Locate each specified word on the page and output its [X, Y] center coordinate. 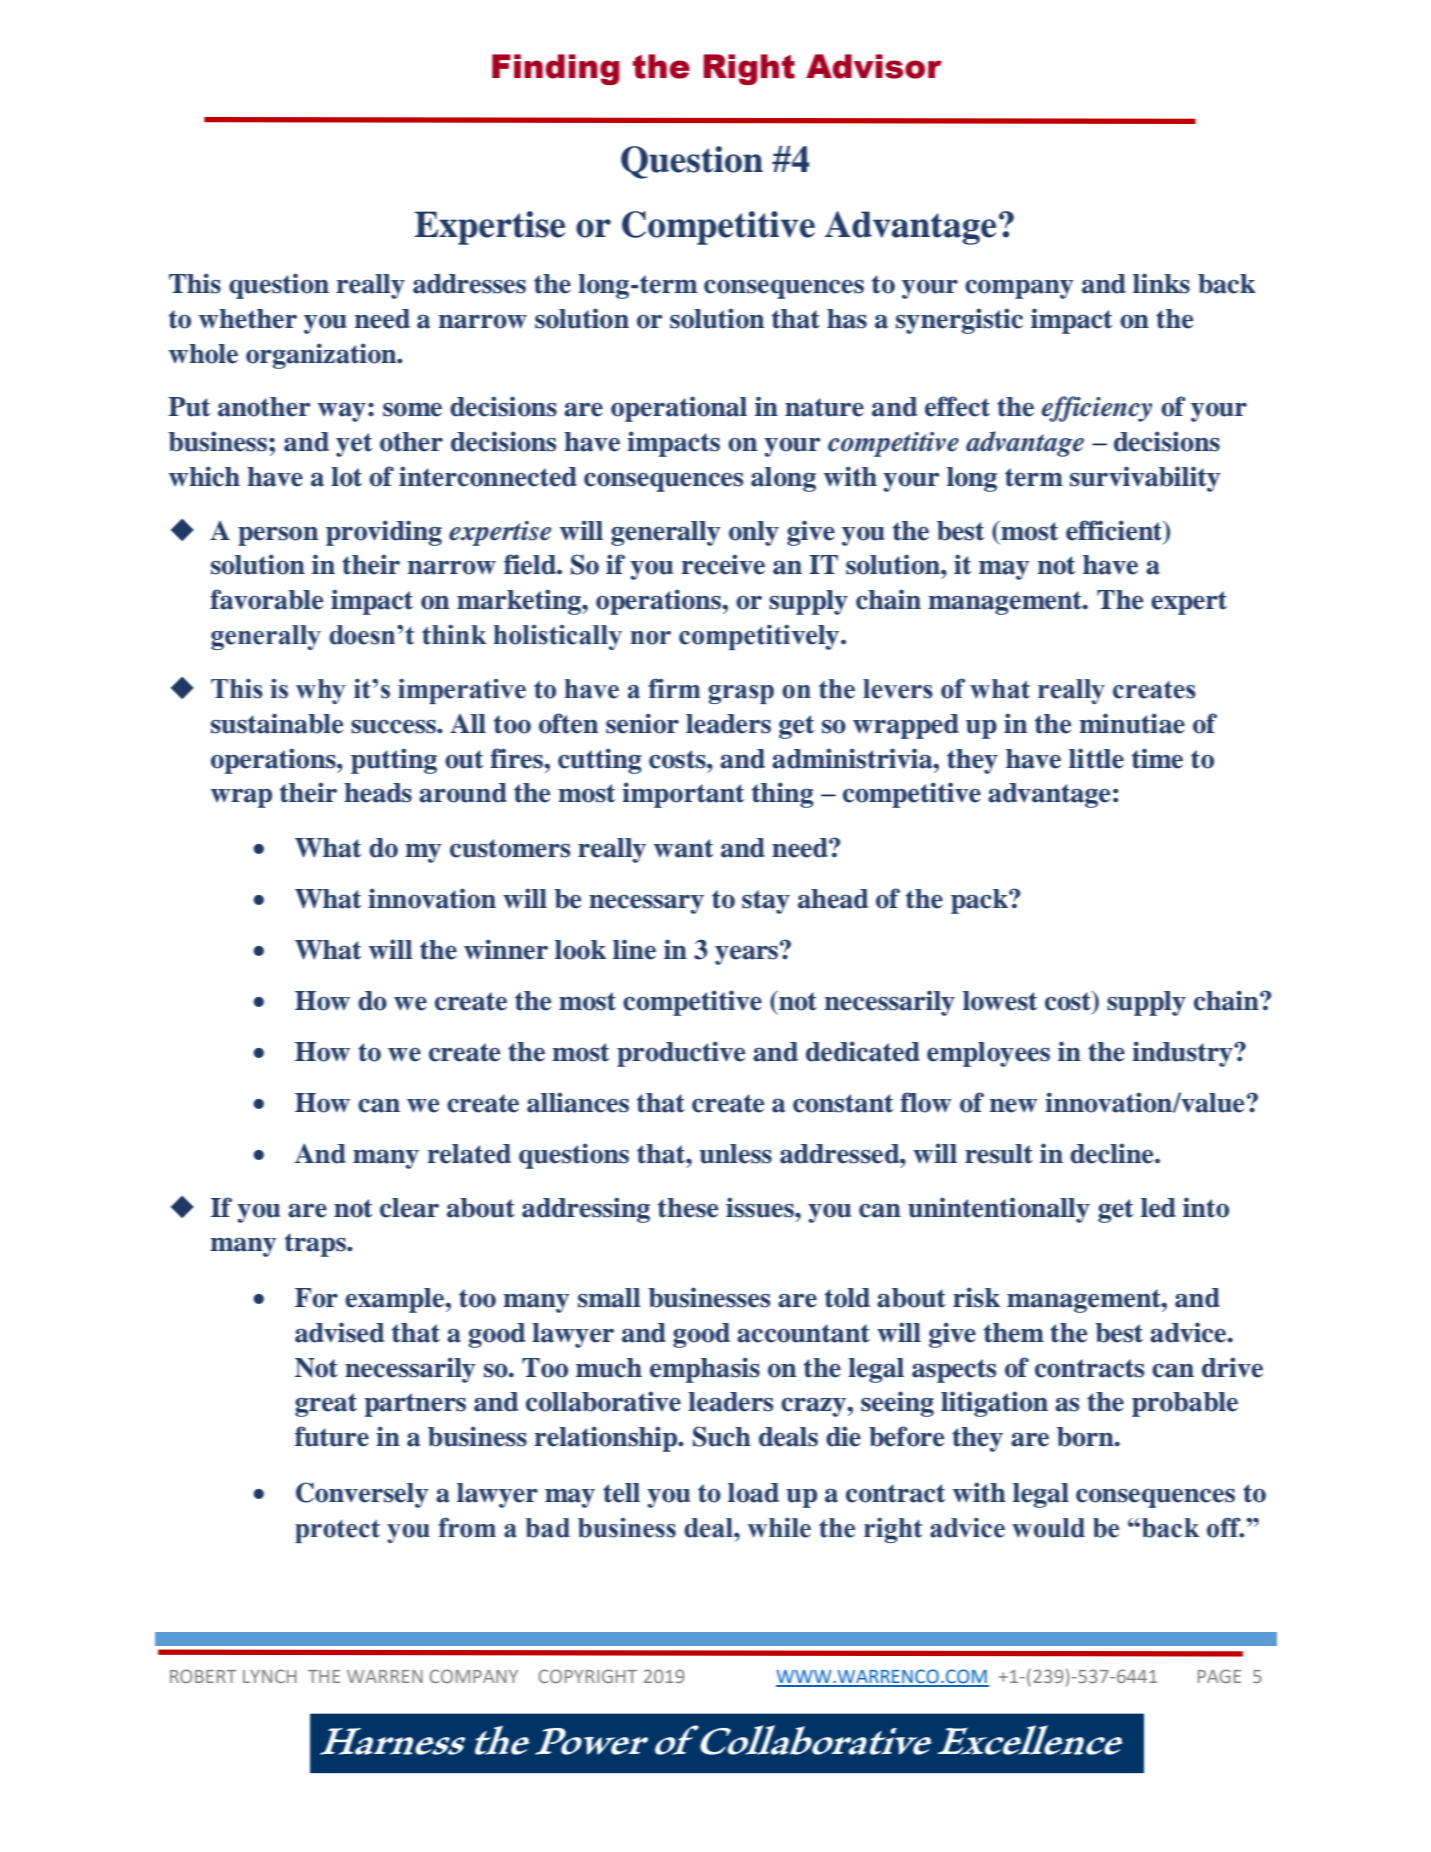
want [683, 848]
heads [378, 793]
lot [346, 477]
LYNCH [270, 1676]
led [1158, 1208]
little [1096, 758]
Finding [556, 69]
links [1161, 283]
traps [316, 1245]
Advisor [874, 66]
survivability [1145, 479]
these [688, 1208]
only [754, 533]
